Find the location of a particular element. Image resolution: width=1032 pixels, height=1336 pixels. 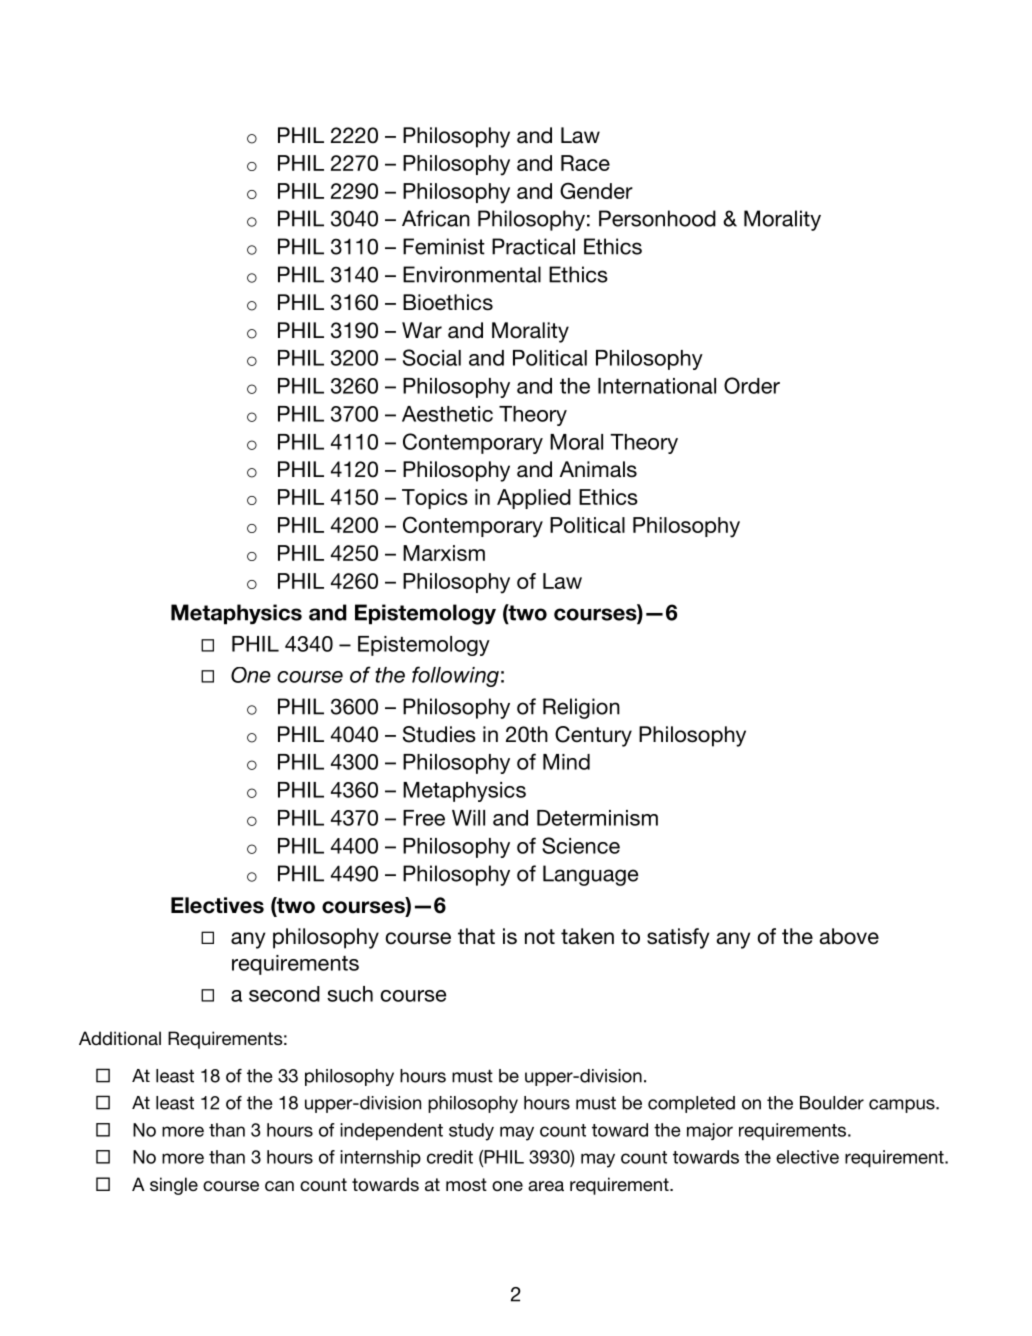

not is located at coordinates (540, 937).
